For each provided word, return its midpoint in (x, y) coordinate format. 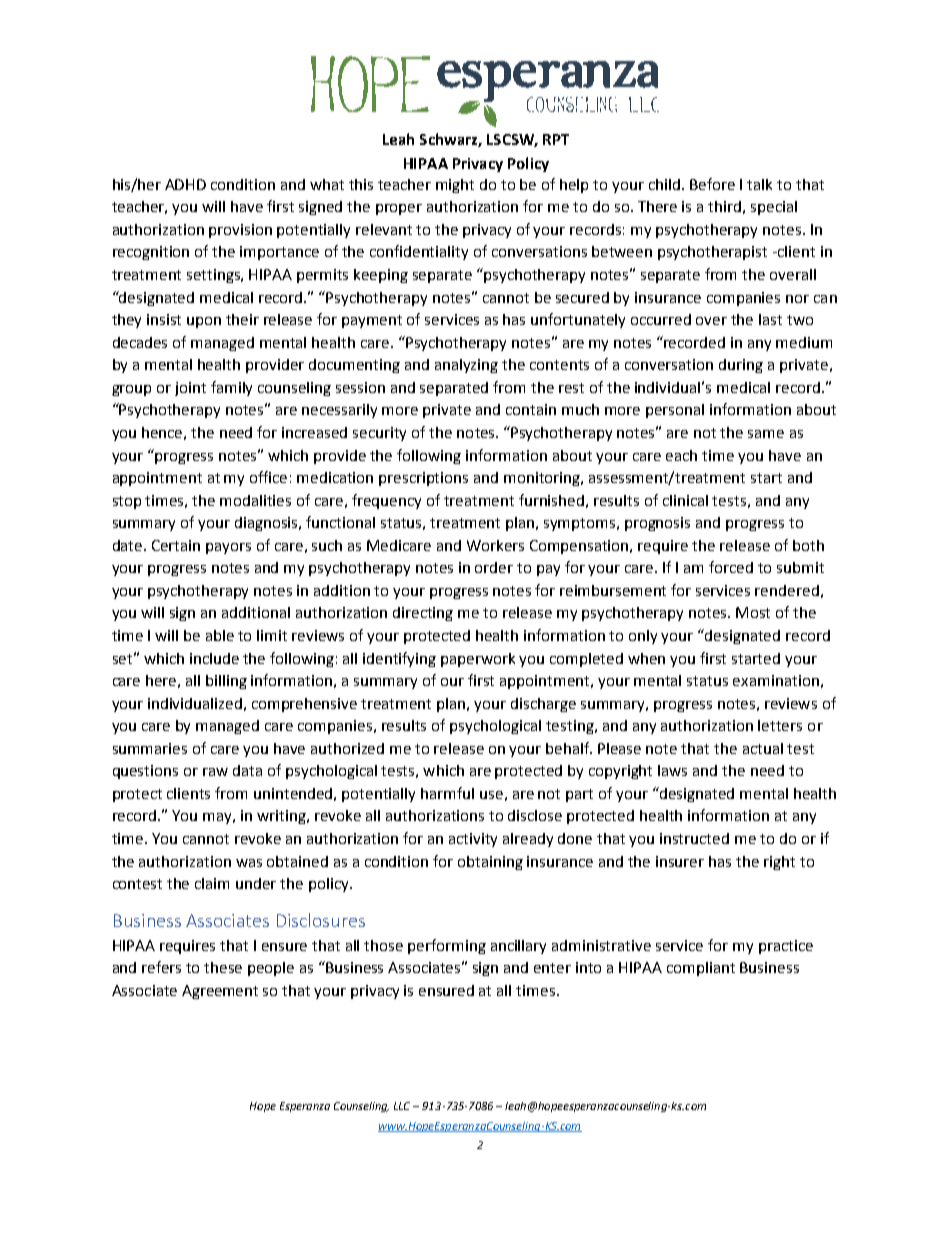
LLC (404, 1106)
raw (215, 772)
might (455, 186)
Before (712, 184)
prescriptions (423, 479)
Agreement (220, 992)
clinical (685, 500)
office (268, 477)
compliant (701, 969)
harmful (447, 793)
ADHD (185, 184)
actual (763, 748)
